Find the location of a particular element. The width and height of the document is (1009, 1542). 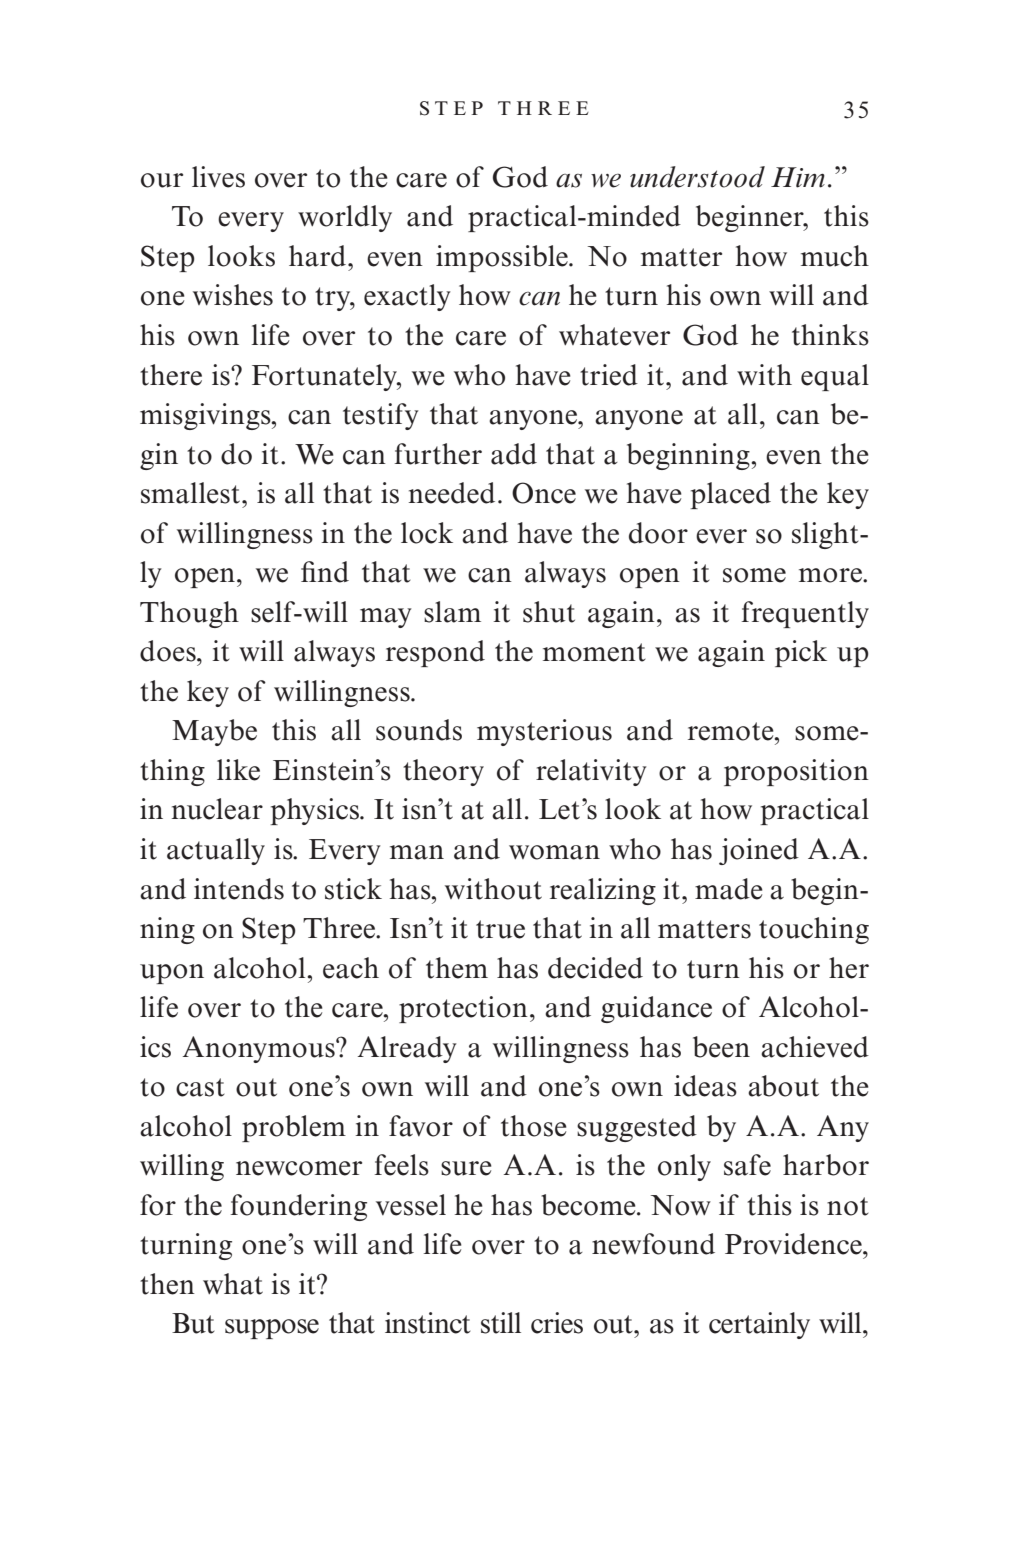

certainly is located at coordinates (759, 1325).
